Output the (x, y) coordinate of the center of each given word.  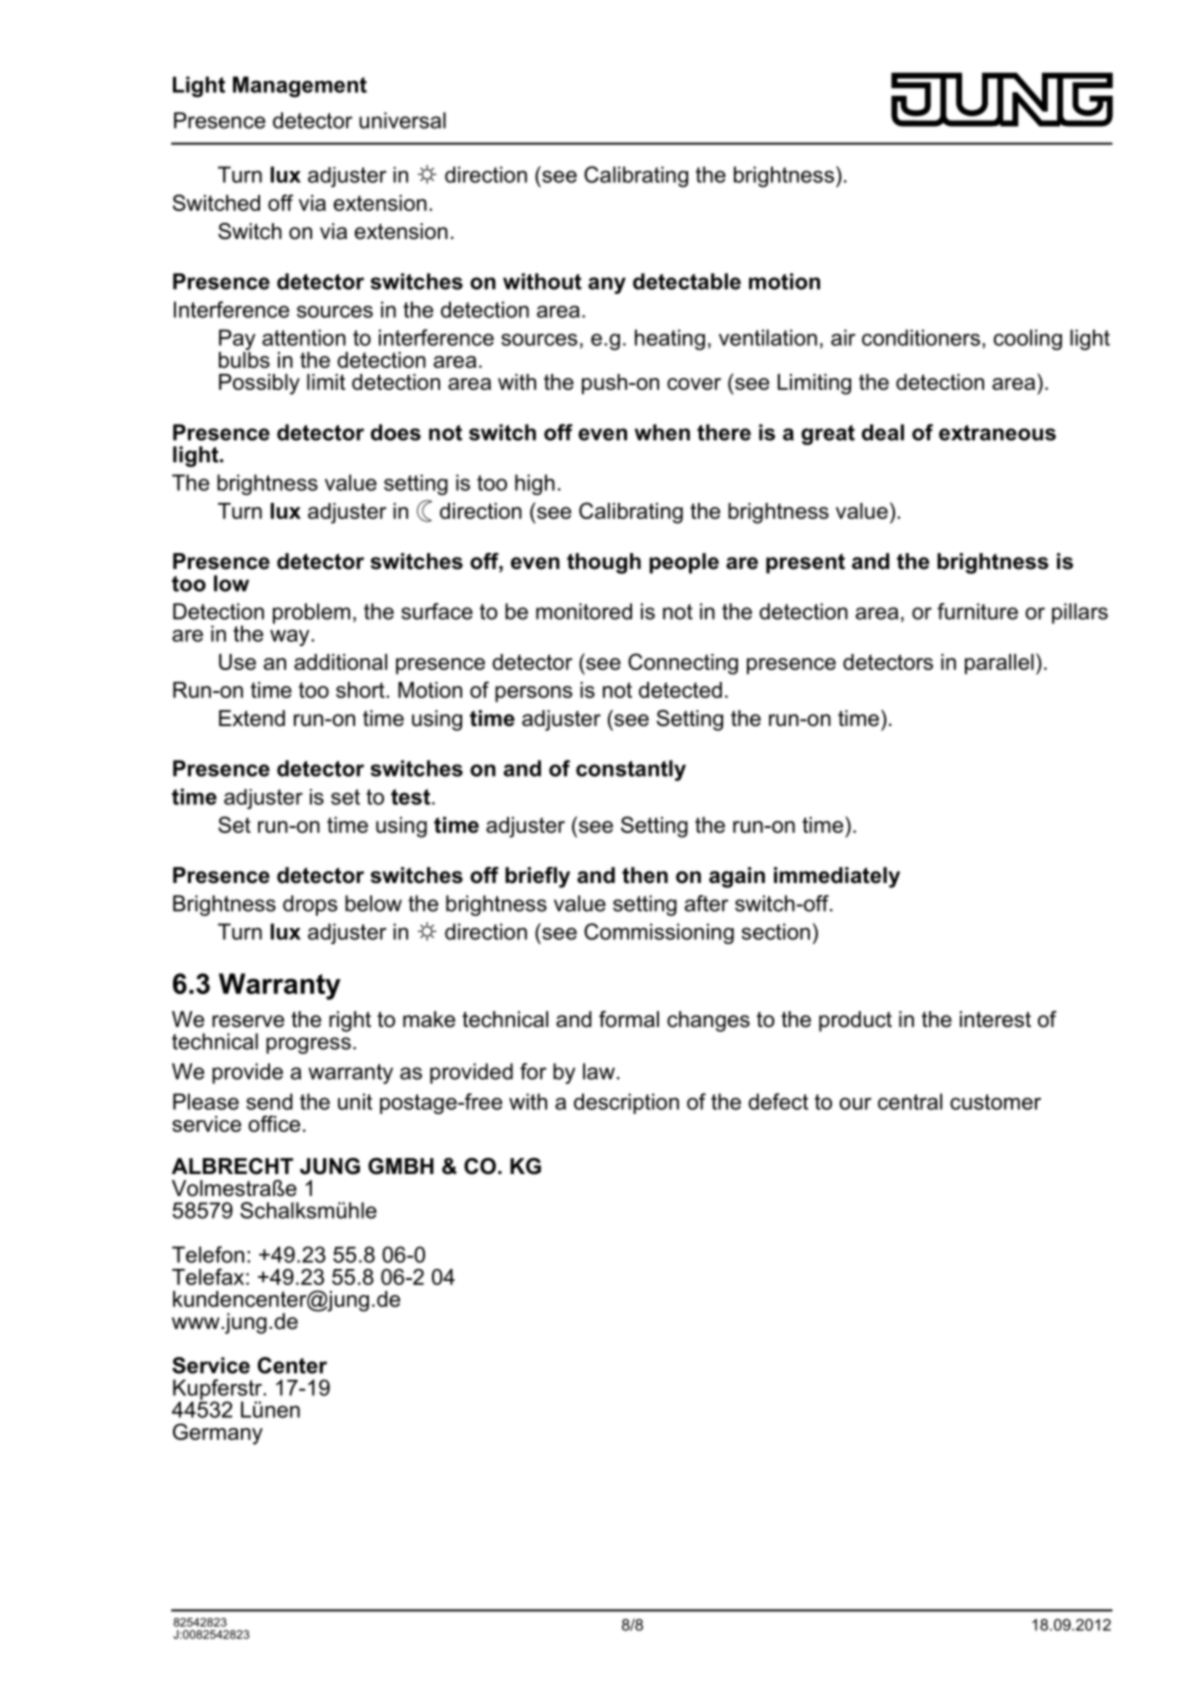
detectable (687, 281)
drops (310, 905)
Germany (218, 1434)
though (604, 563)
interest (995, 1019)
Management (300, 86)
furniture (977, 611)
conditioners (921, 337)
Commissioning (659, 933)
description (626, 1103)
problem (311, 613)
